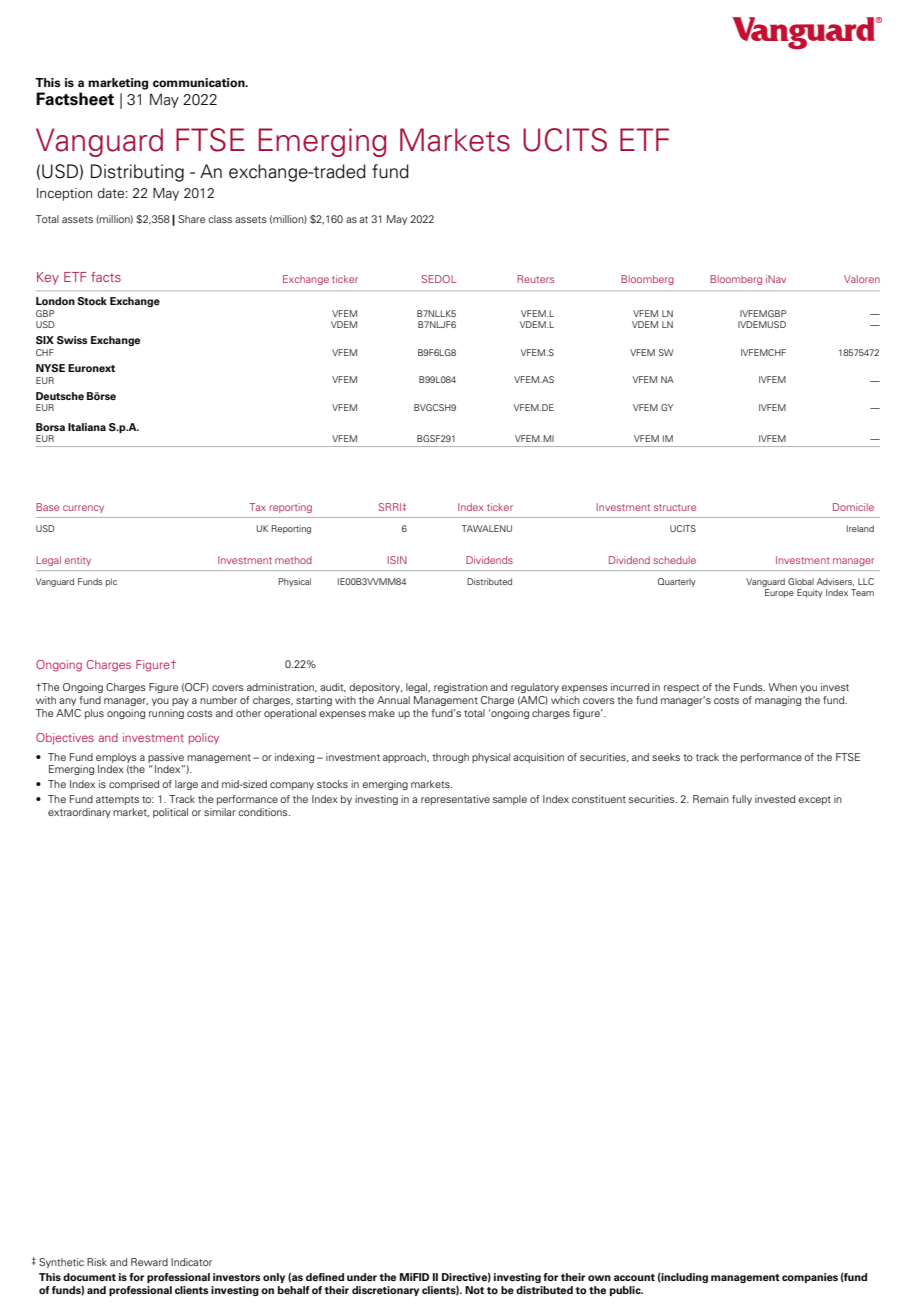  I want to click on Distributing, so click(137, 173).
